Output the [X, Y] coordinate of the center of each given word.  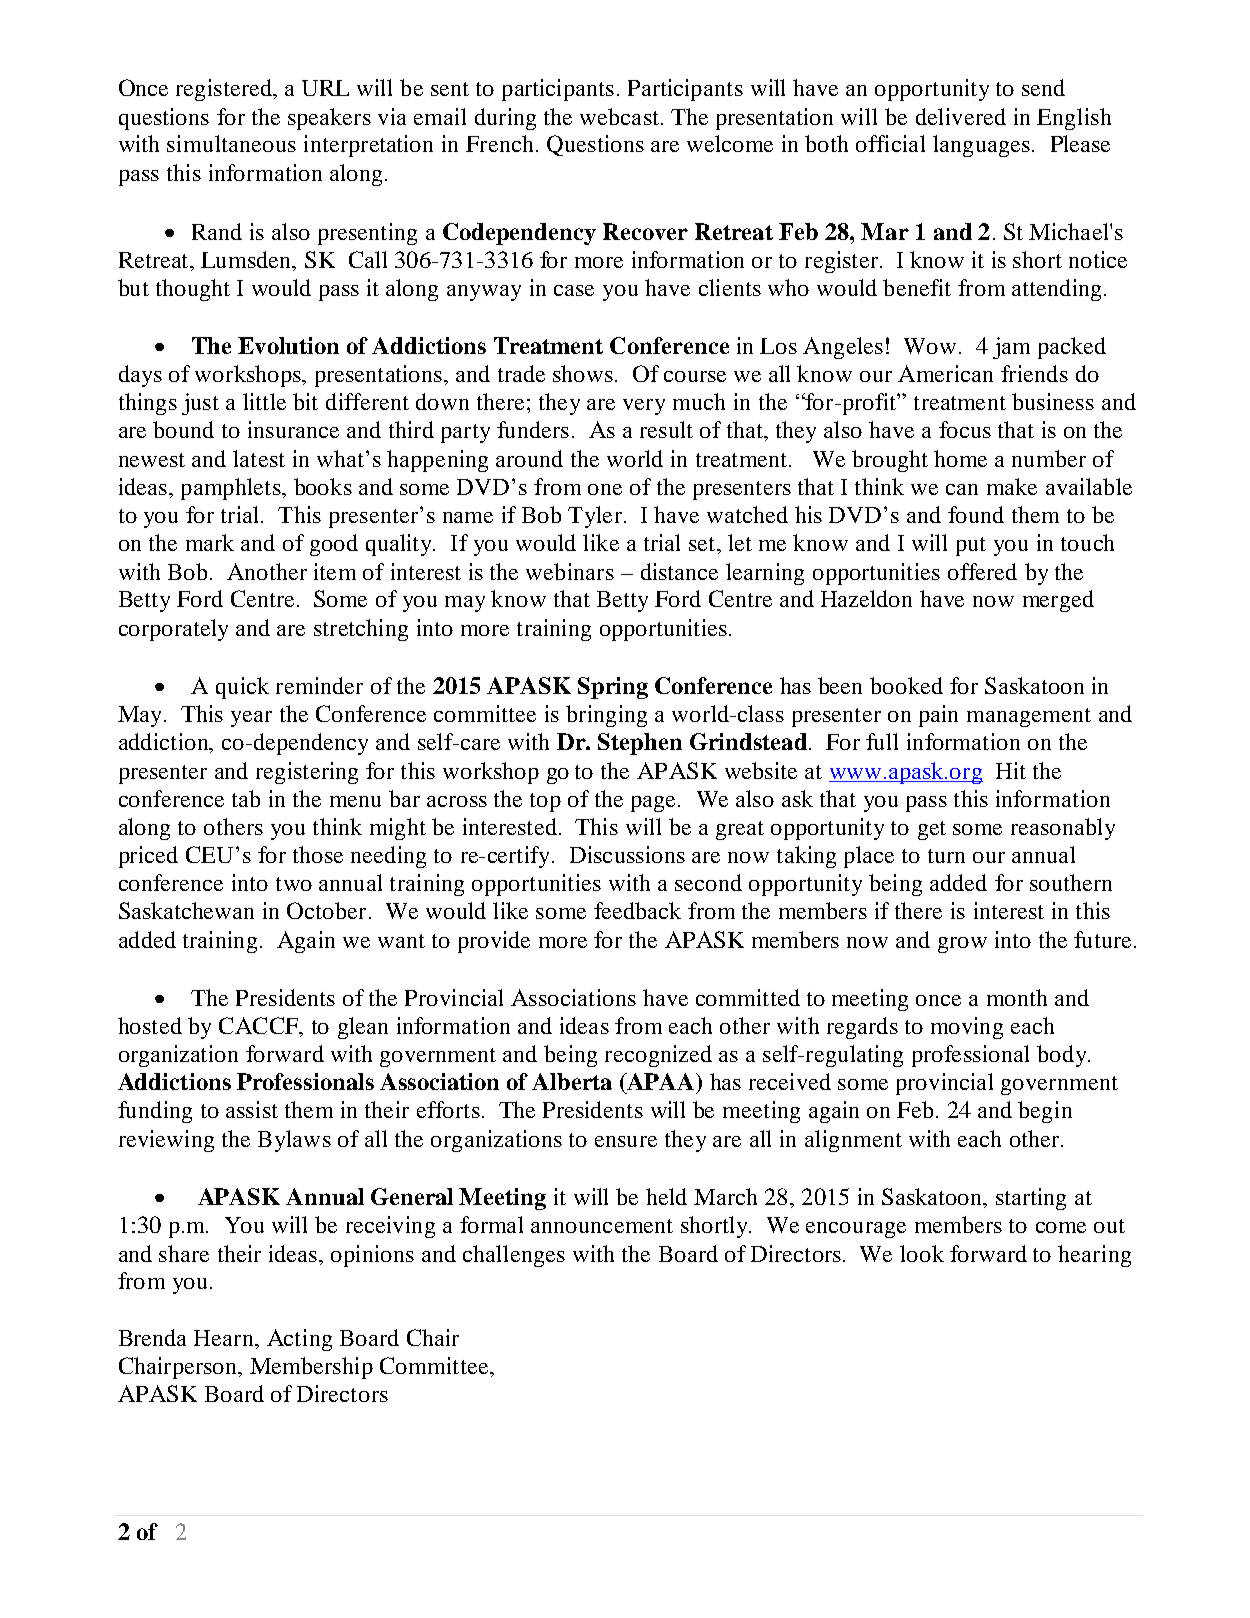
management [1029, 717]
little [264, 401]
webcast [619, 116]
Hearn [225, 1339]
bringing [606, 716]
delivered [961, 116]
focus [965, 429]
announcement [602, 1226]
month [1017, 997]
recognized [658, 1056]
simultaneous [231, 143]
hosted [150, 1025]
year [251, 719]
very [644, 407]
